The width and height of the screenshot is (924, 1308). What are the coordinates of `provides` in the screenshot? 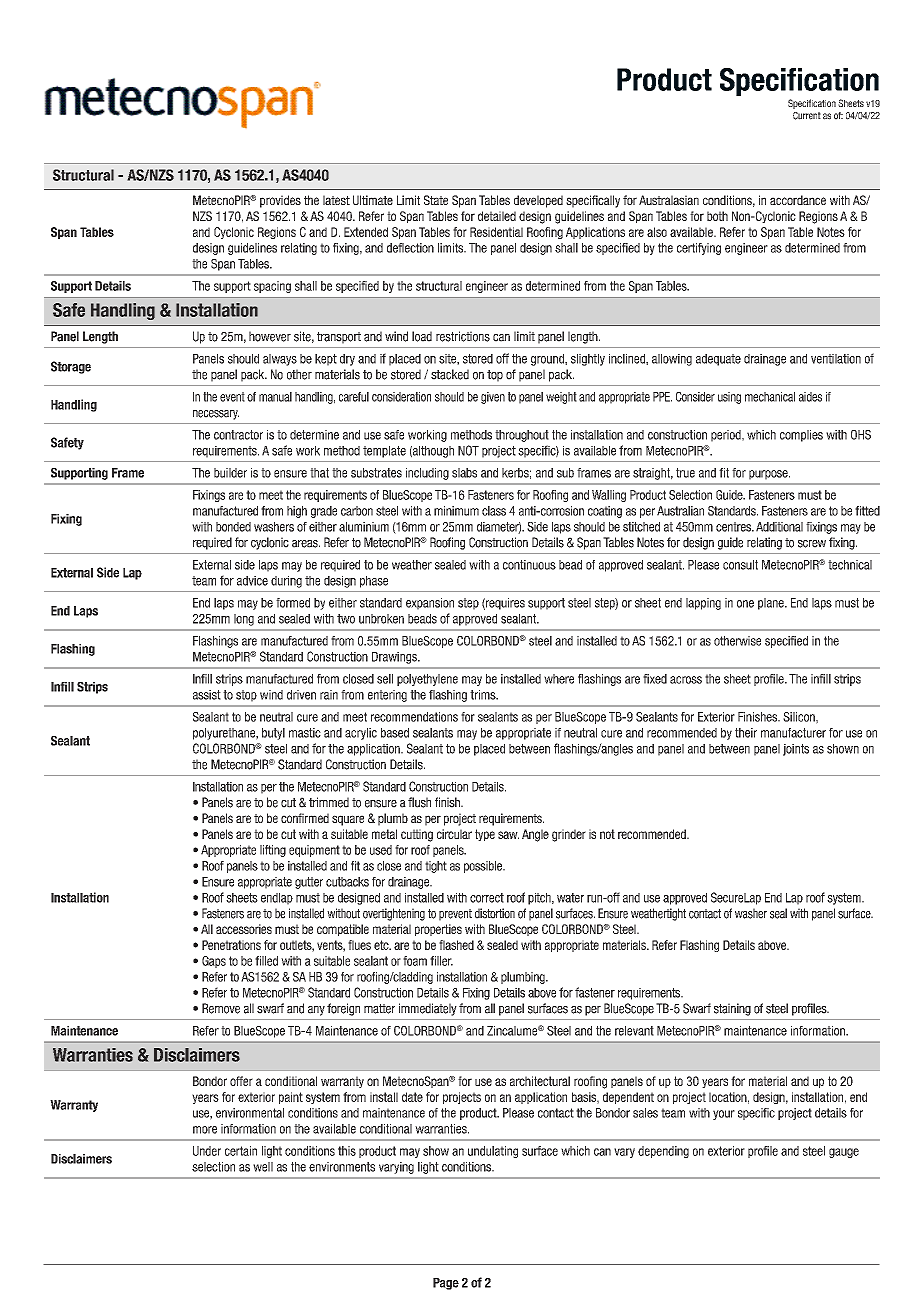 It's located at (280, 201).
